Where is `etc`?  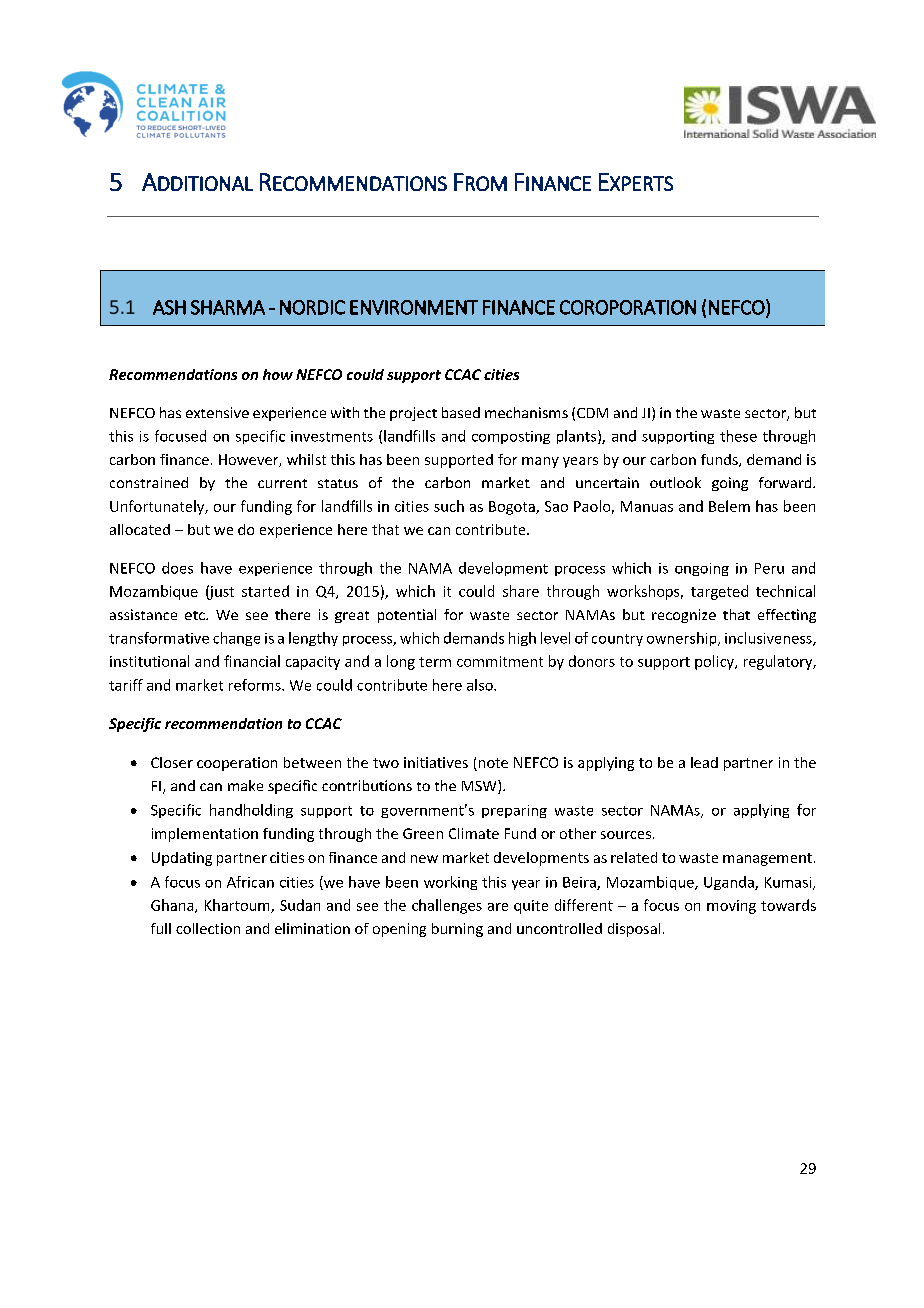
etc is located at coordinates (196, 615).
